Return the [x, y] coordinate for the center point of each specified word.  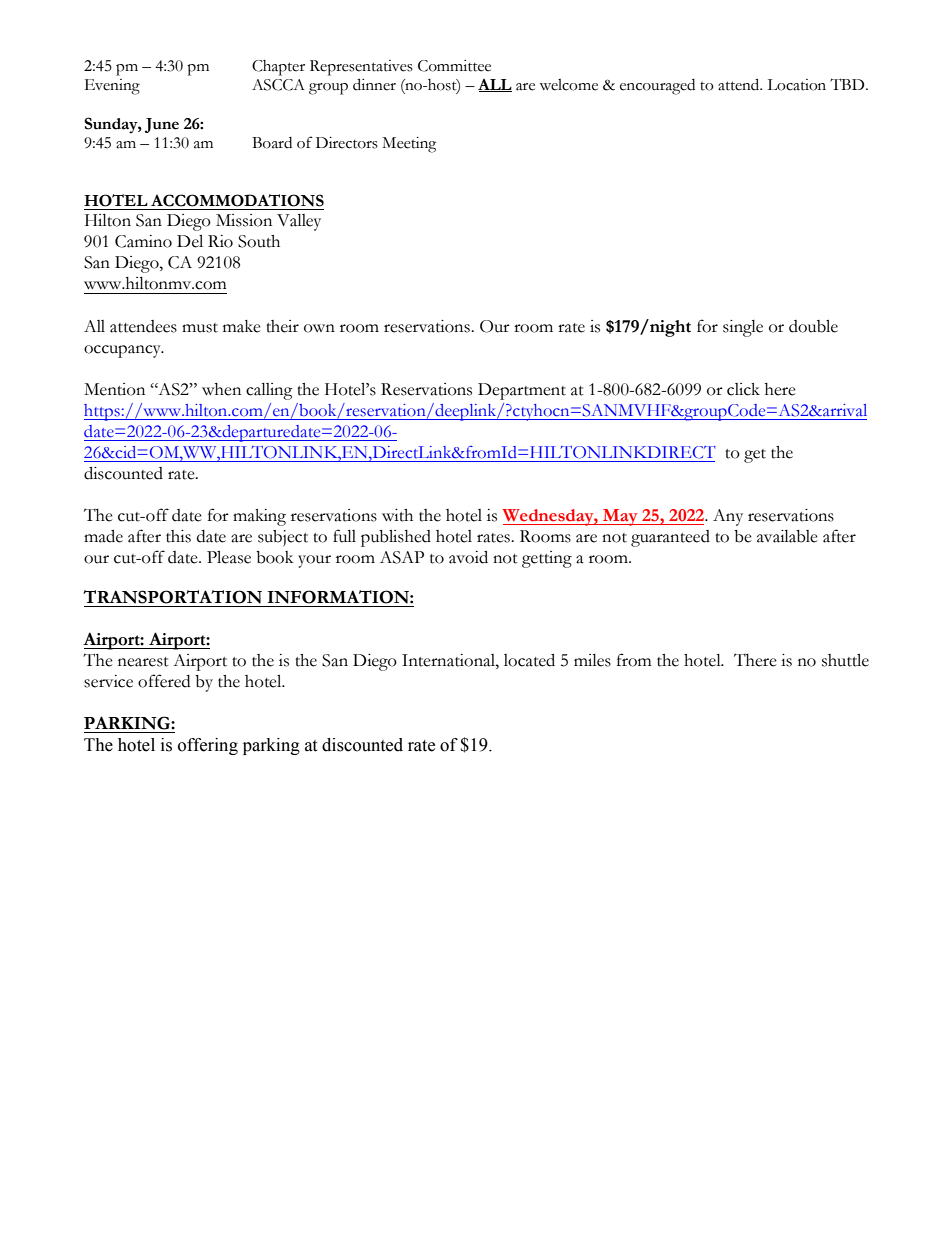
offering [208, 746]
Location [796, 85]
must [200, 328]
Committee [454, 66]
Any [728, 517]
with [397, 515]
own [319, 328]
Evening [112, 87]
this [178, 536]
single [743, 328]
